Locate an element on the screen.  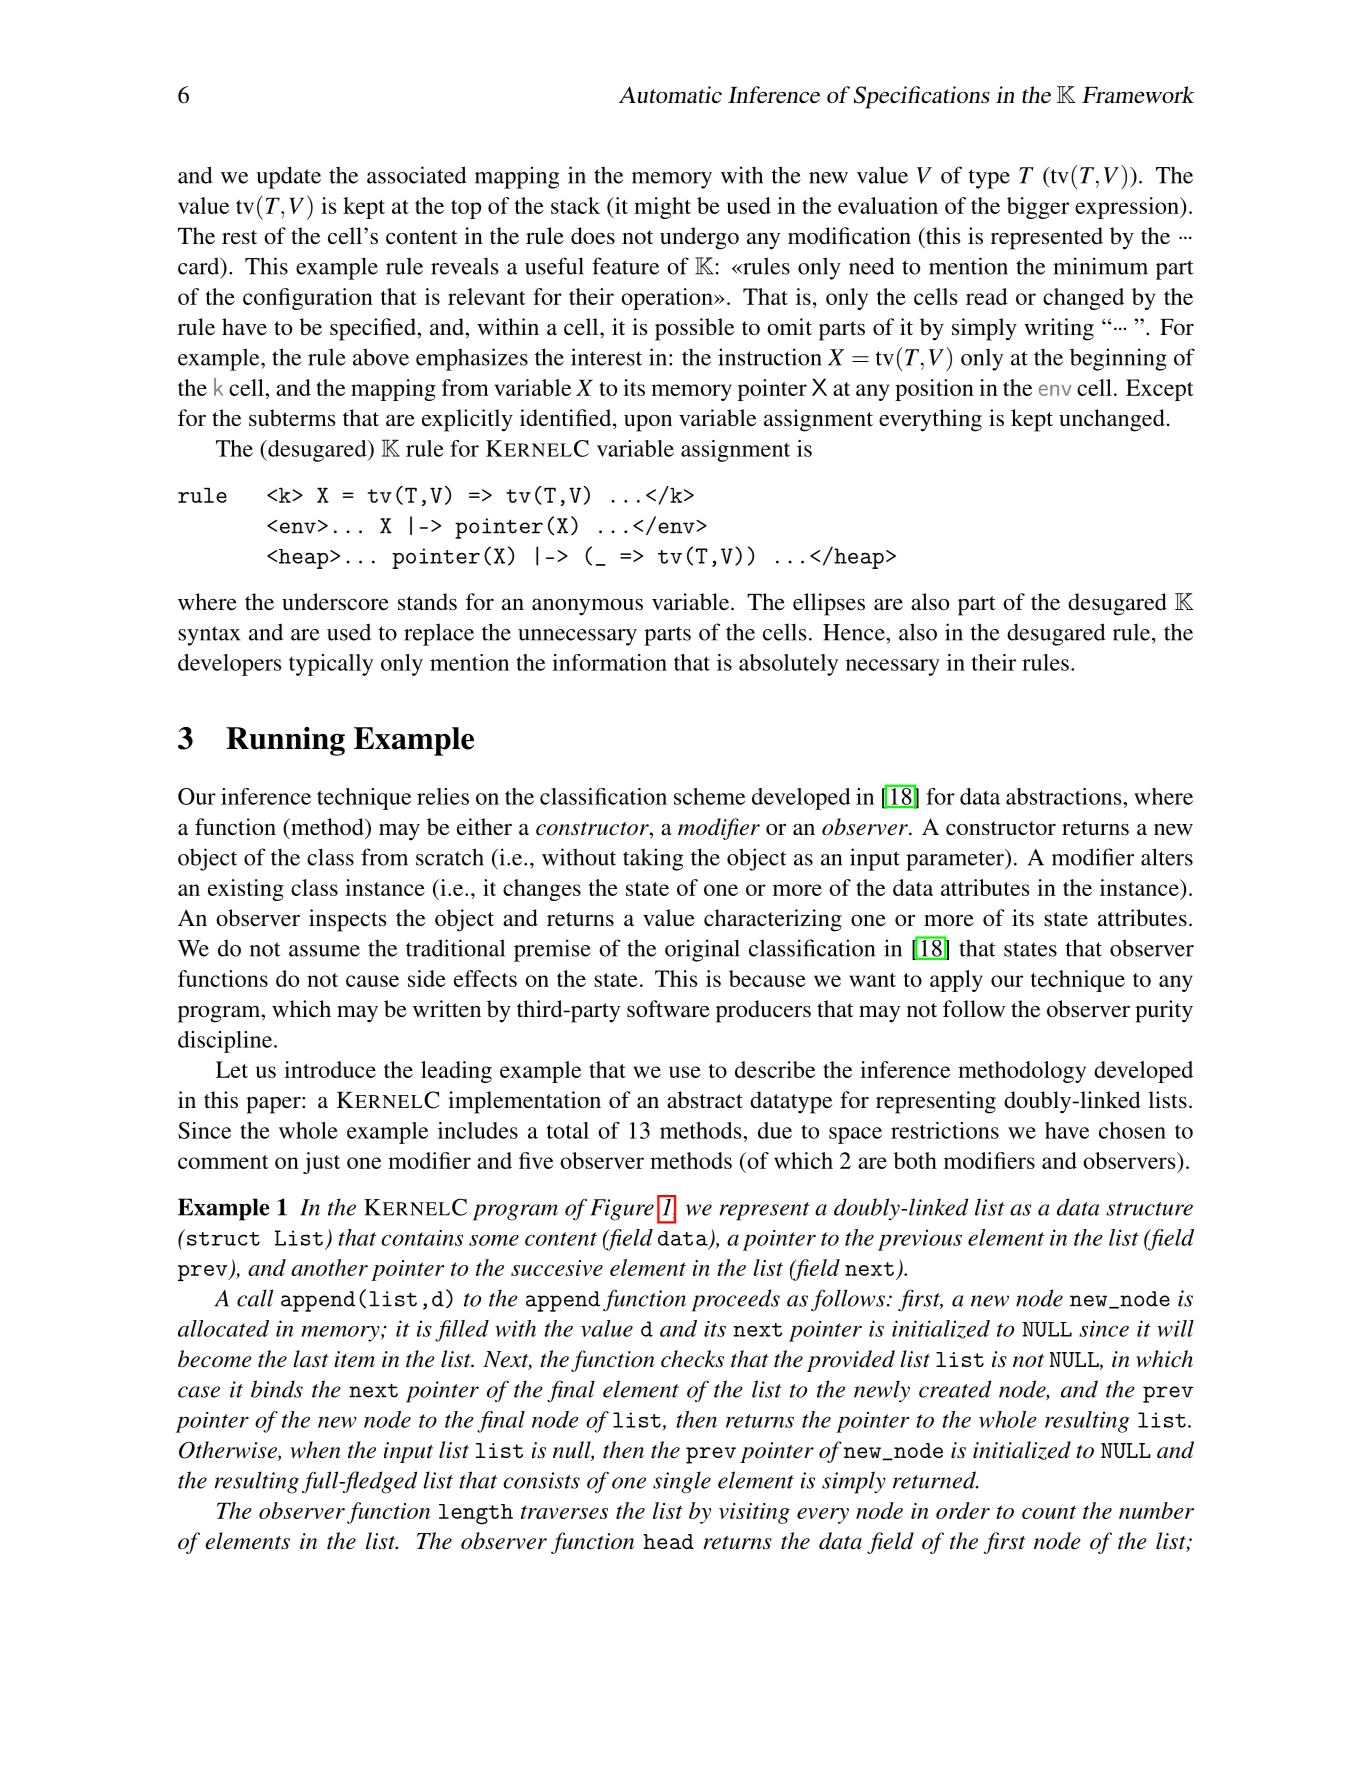
single is located at coordinates (682, 1482).
